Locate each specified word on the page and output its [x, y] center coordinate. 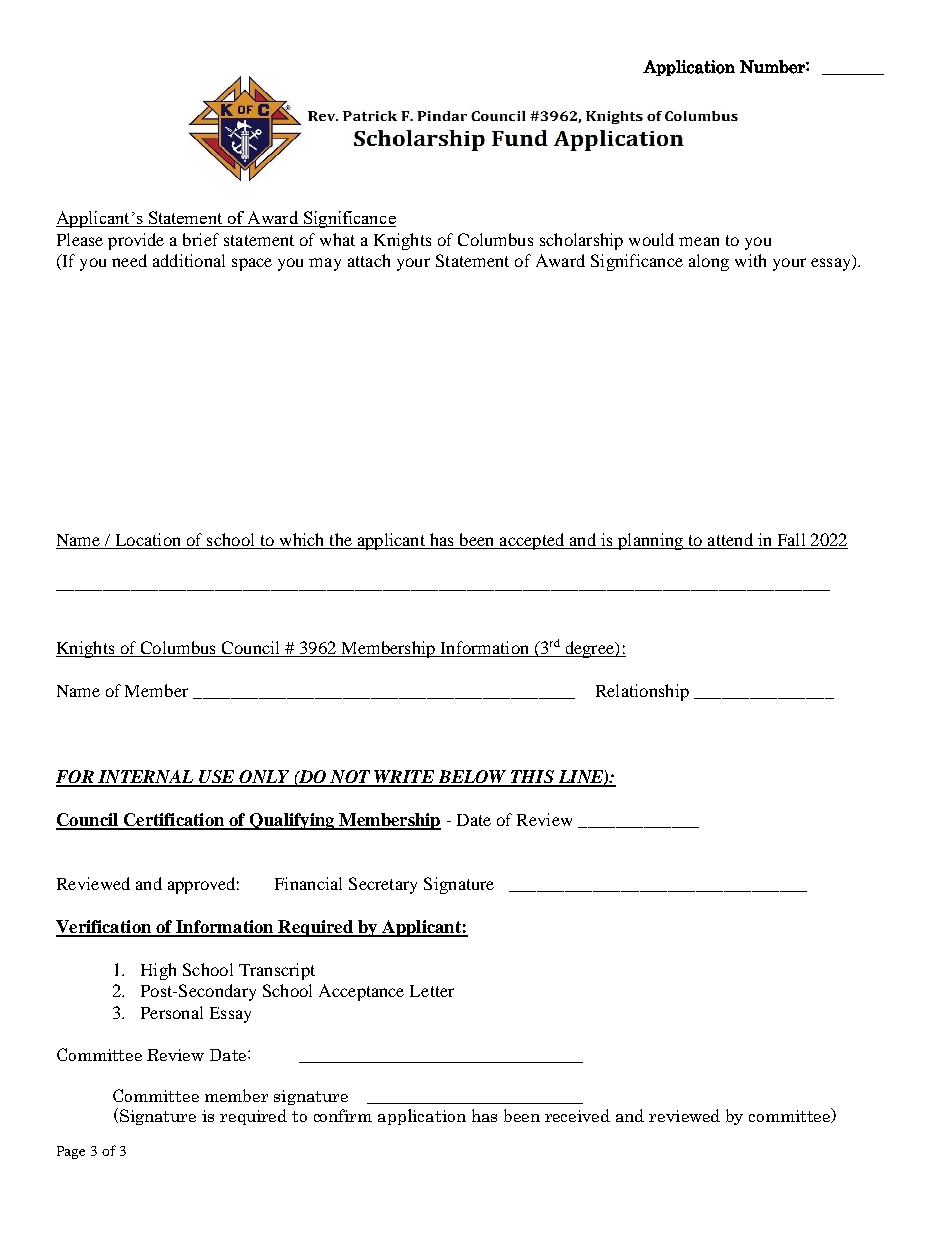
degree [589, 649]
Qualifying [292, 821]
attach [369, 260]
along [709, 262]
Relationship [642, 692]
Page [71, 1152]
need [129, 260]
